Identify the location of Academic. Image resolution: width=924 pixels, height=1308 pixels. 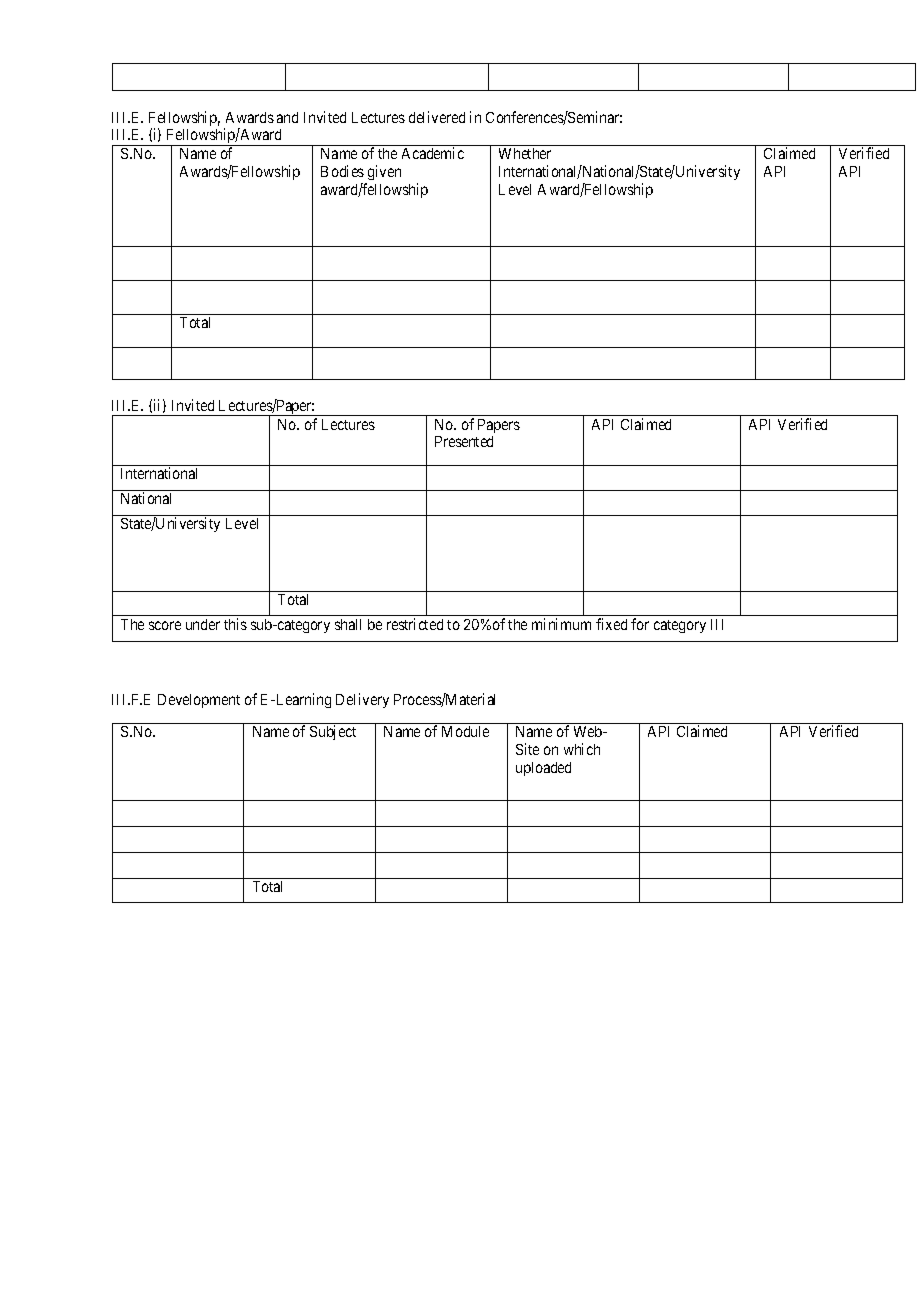
(433, 153).
